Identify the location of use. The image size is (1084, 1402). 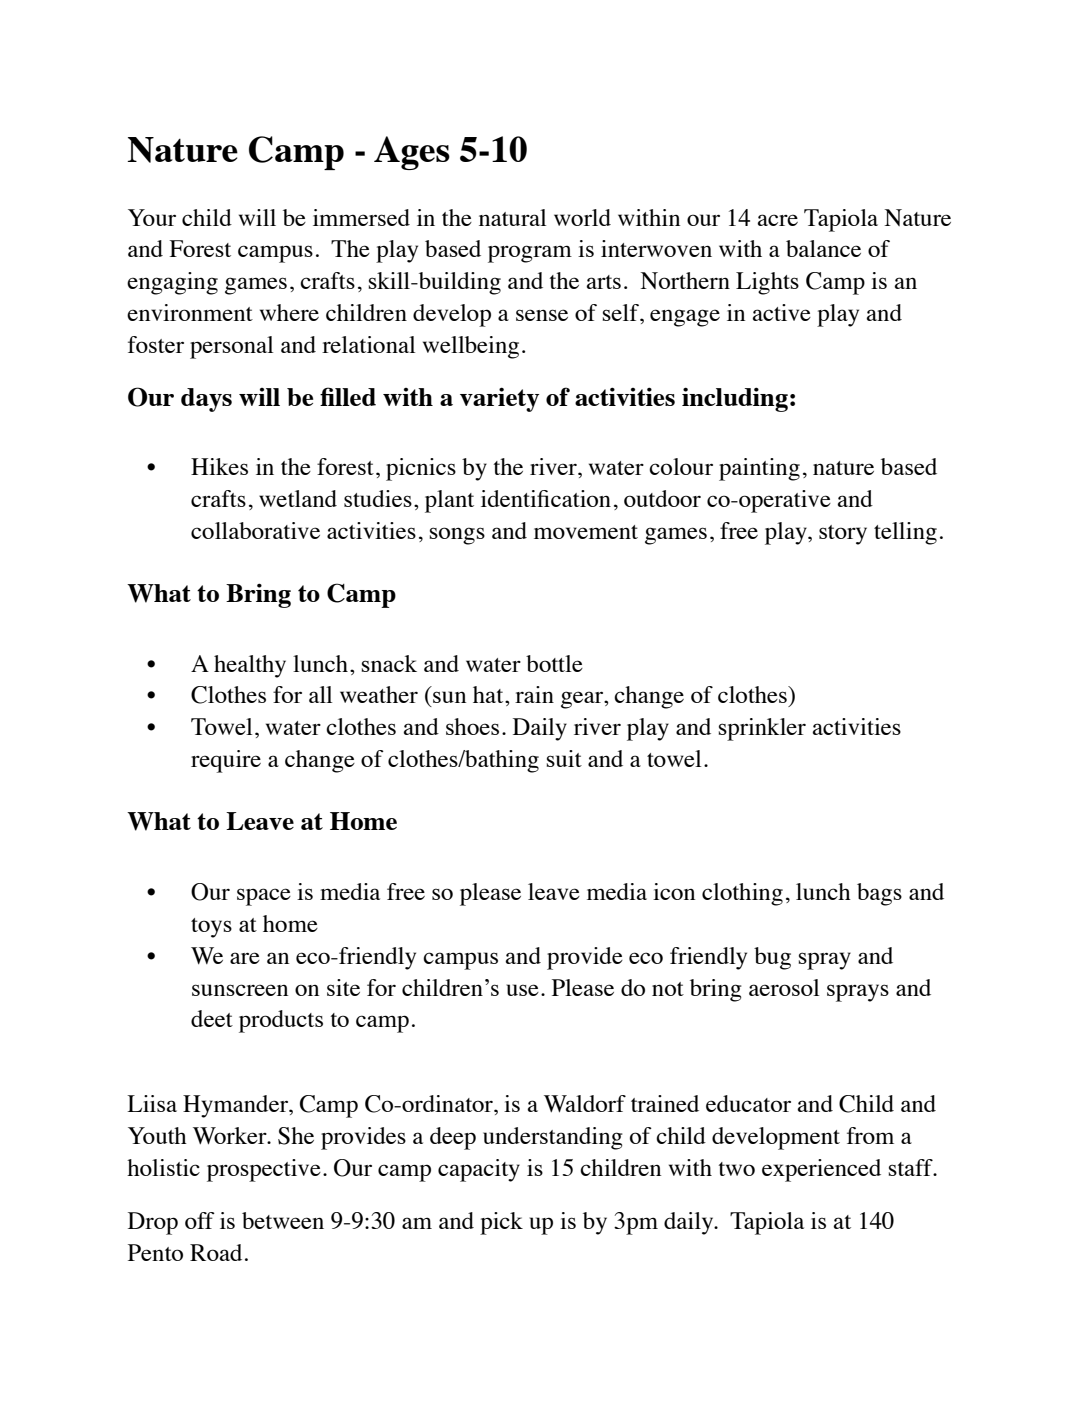
(522, 990).
